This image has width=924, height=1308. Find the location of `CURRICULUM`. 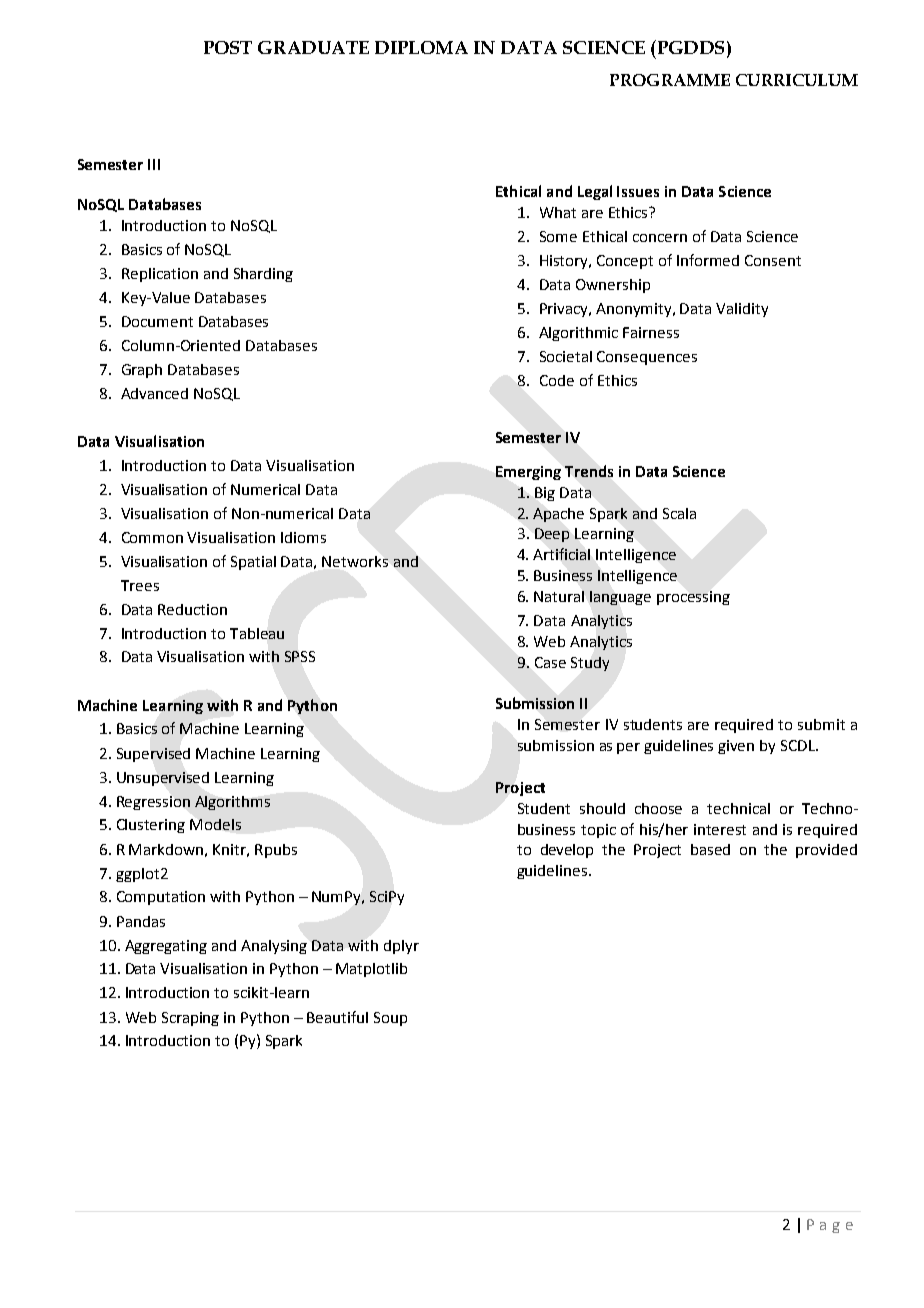

CURRICULUM is located at coordinates (797, 80).
